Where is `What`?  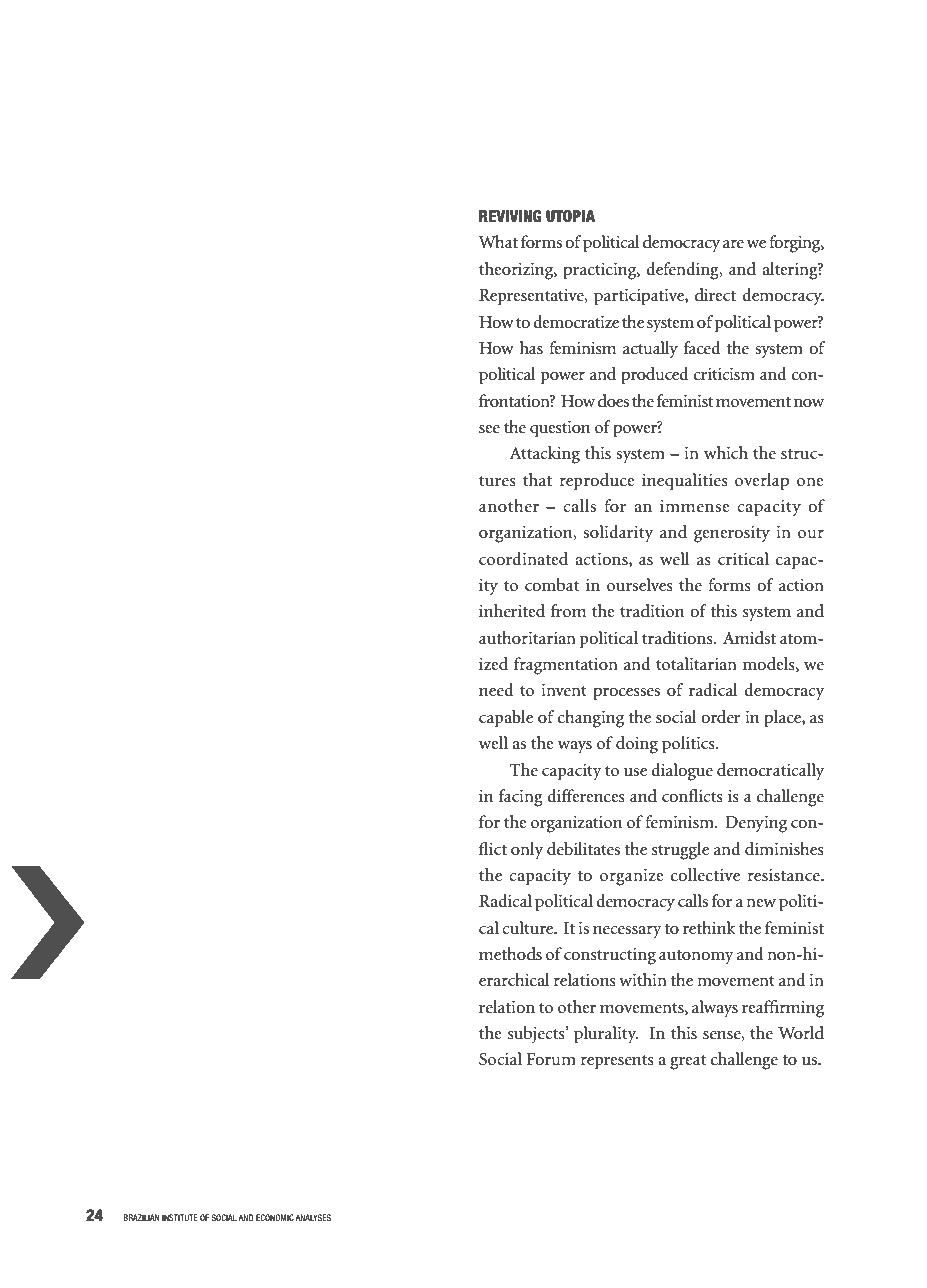 What is located at coordinates (498, 241).
